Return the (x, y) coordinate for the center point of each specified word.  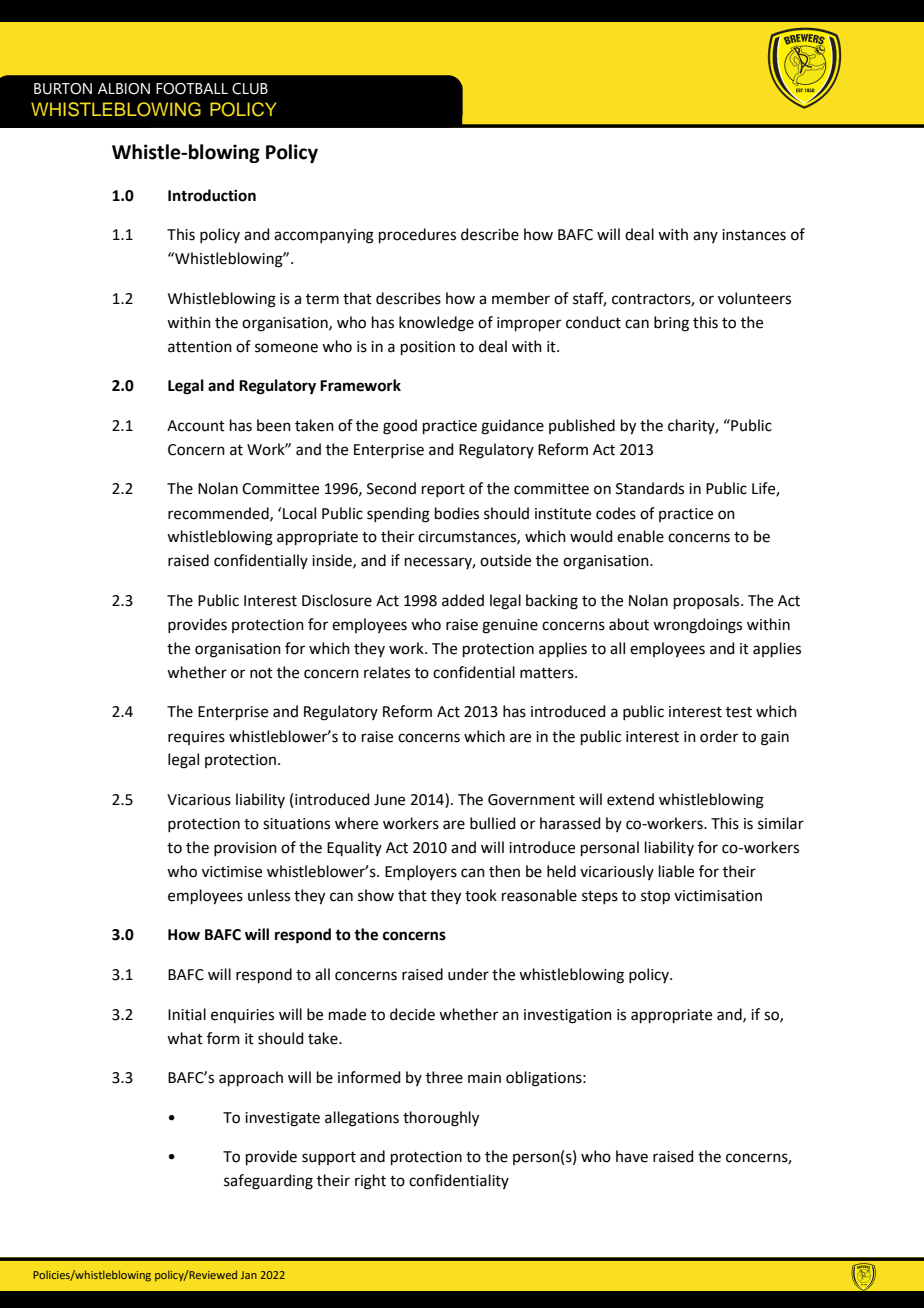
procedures (417, 235)
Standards (650, 488)
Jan (248, 1275)
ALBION (124, 89)
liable (676, 871)
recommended (219, 514)
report (443, 490)
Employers (421, 872)
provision (245, 849)
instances (754, 235)
